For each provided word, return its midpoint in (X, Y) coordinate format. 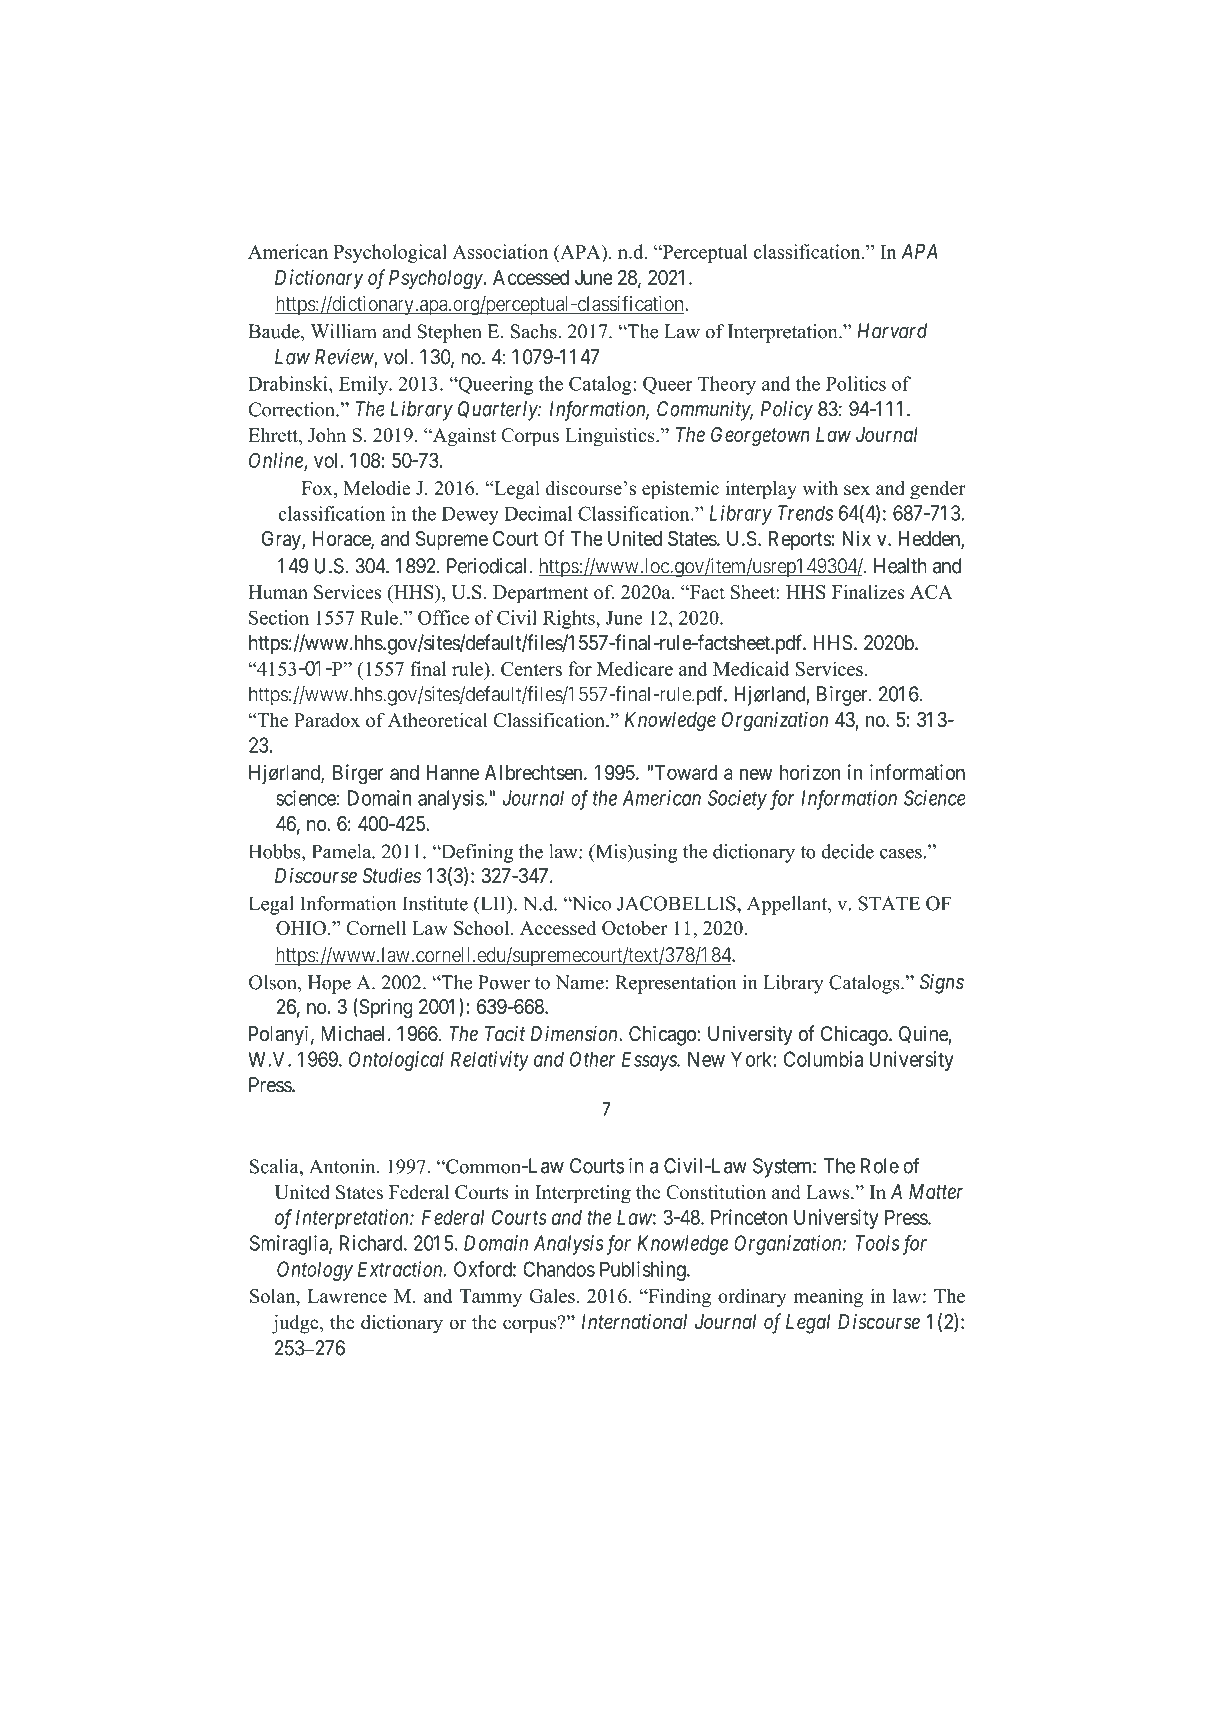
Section (279, 617)
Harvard (892, 331)
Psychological (390, 253)
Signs (942, 984)
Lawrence (347, 1296)
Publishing (644, 1271)
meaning (828, 1297)
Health (900, 566)
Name (579, 982)
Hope (329, 984)
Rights (570, 619)
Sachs (535, 331)
